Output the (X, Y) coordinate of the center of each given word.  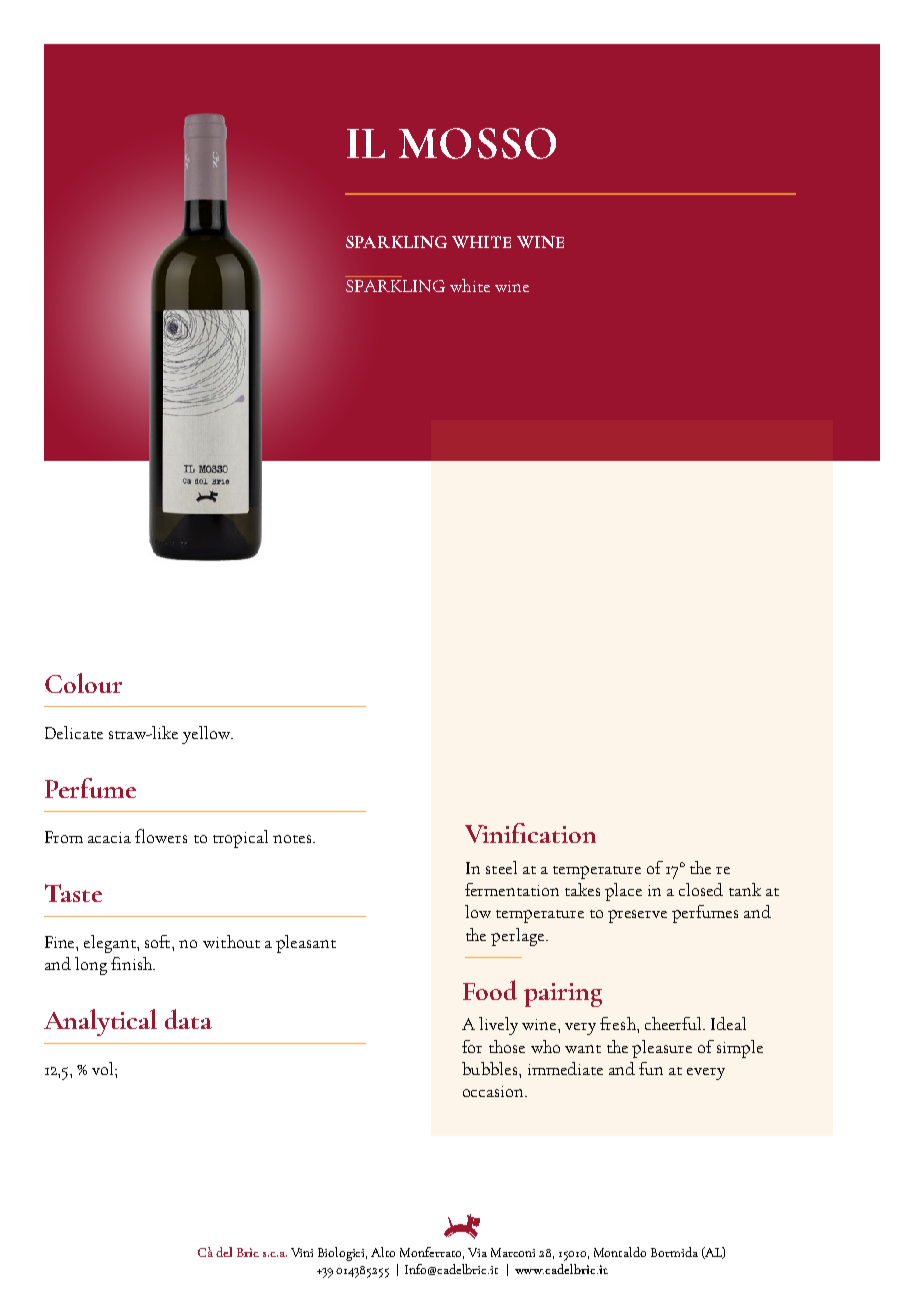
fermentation (512, 889)
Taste (73, 893)
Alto (383, 1252)
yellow (207, 735)
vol (104, 1068)
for (472, 1046)
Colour (83, 683)
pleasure (662, 1049)
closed (701, 889)
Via (477, 1252)
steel (501, 867)
